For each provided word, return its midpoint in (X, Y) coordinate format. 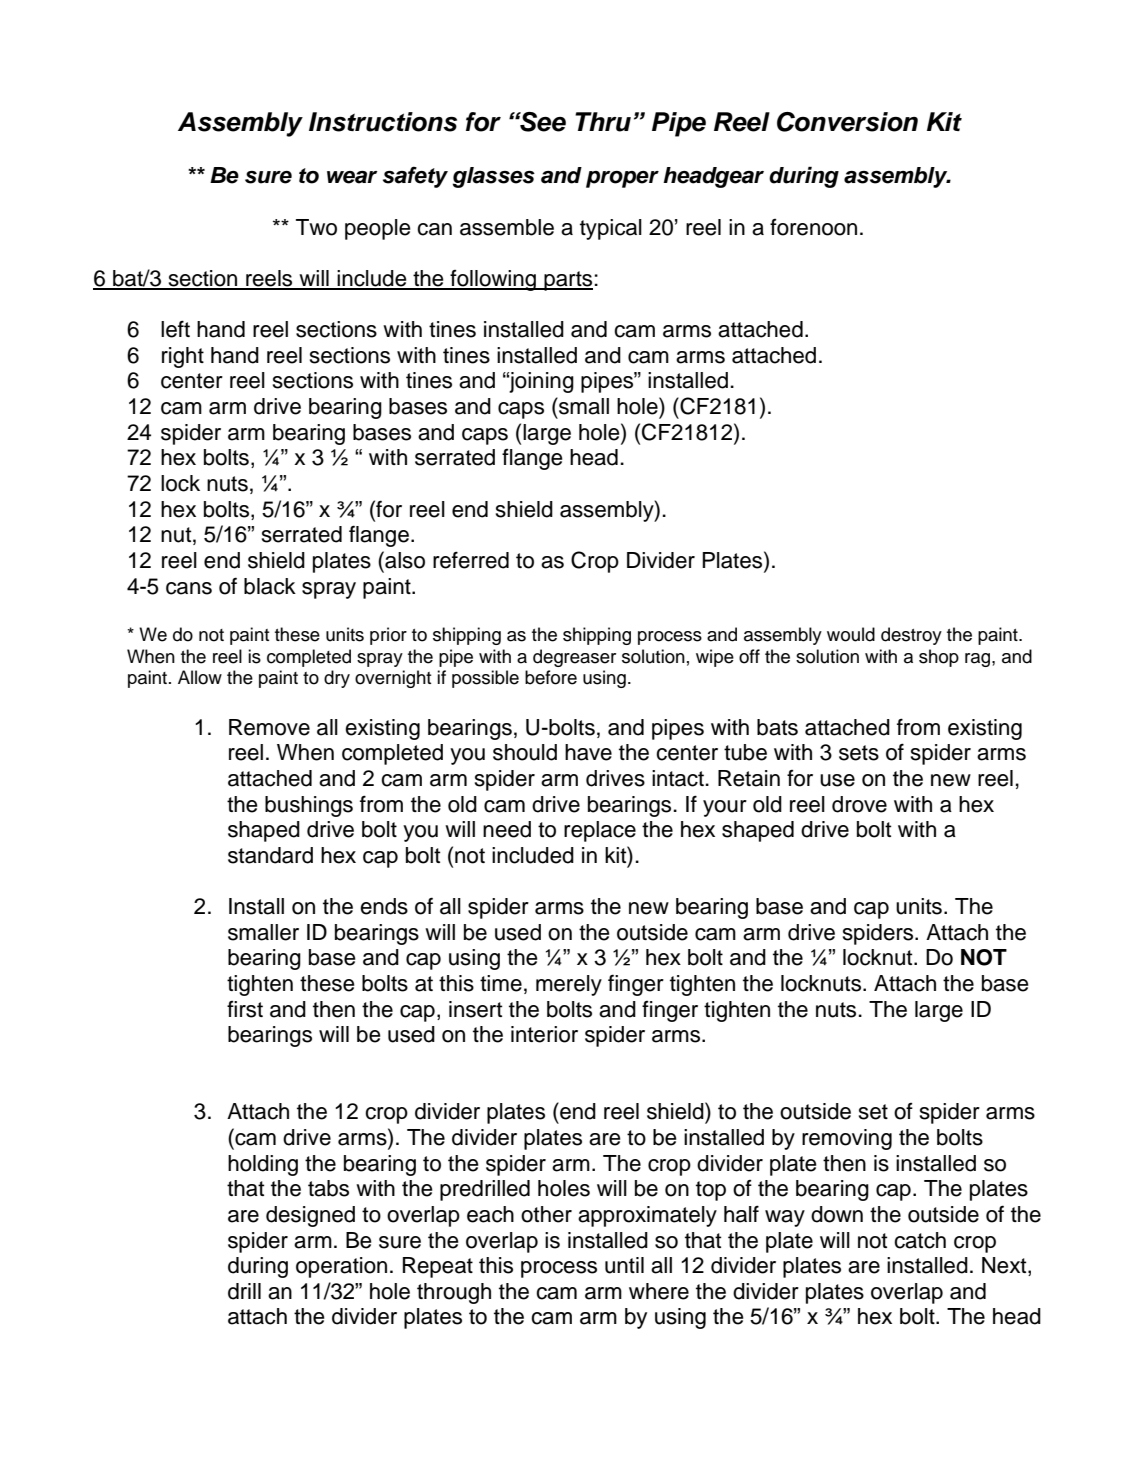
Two (316, 227)
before (551, 677)
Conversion (847, 122)
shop (939, 658)
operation (341, 1267)
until (624, 1265)
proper (622, 179)
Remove (269, 727)
